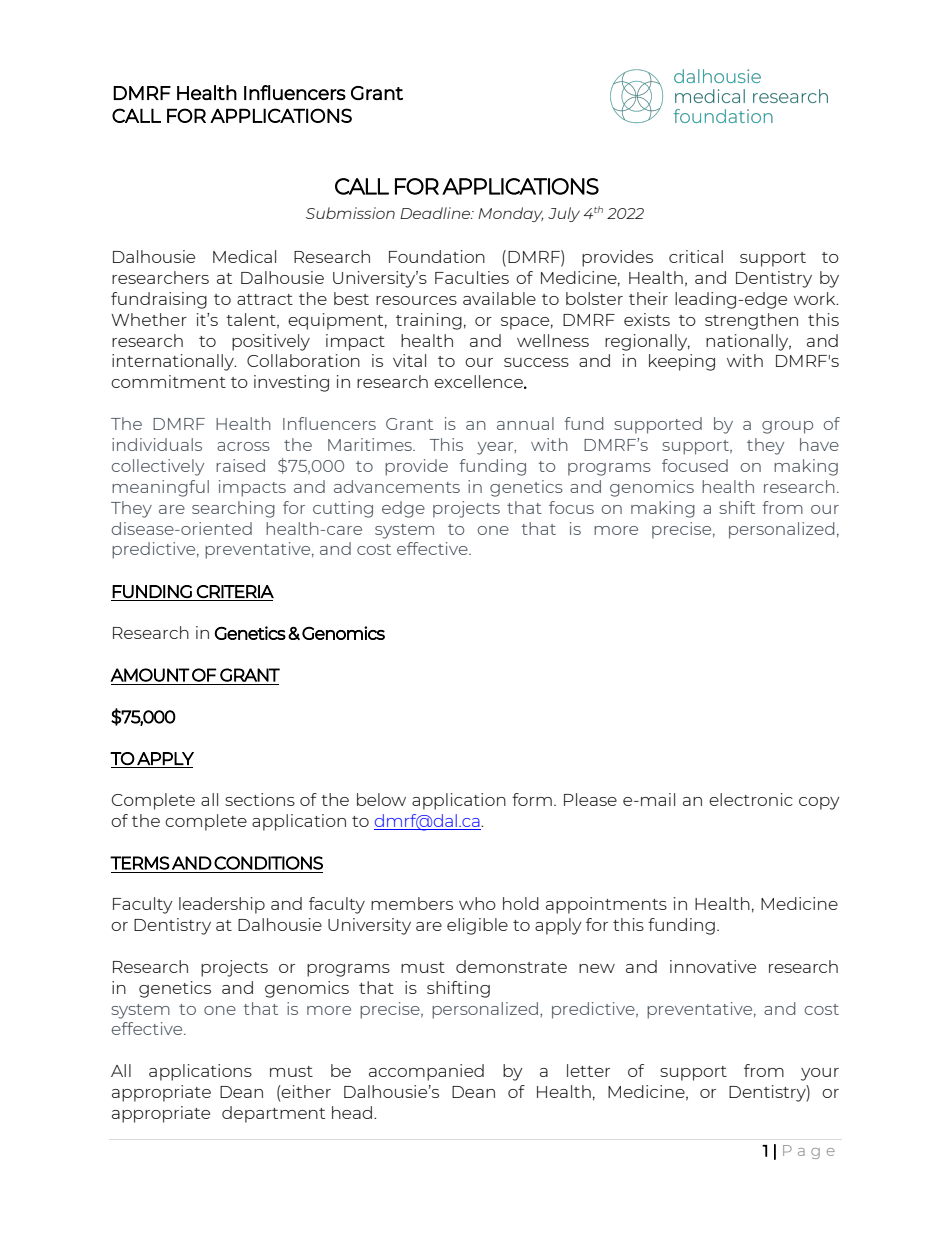 The height and width of the page is (1233, 952). Describe the element at coordinates (244, 256) in the page. I see `Medical` at that location.
